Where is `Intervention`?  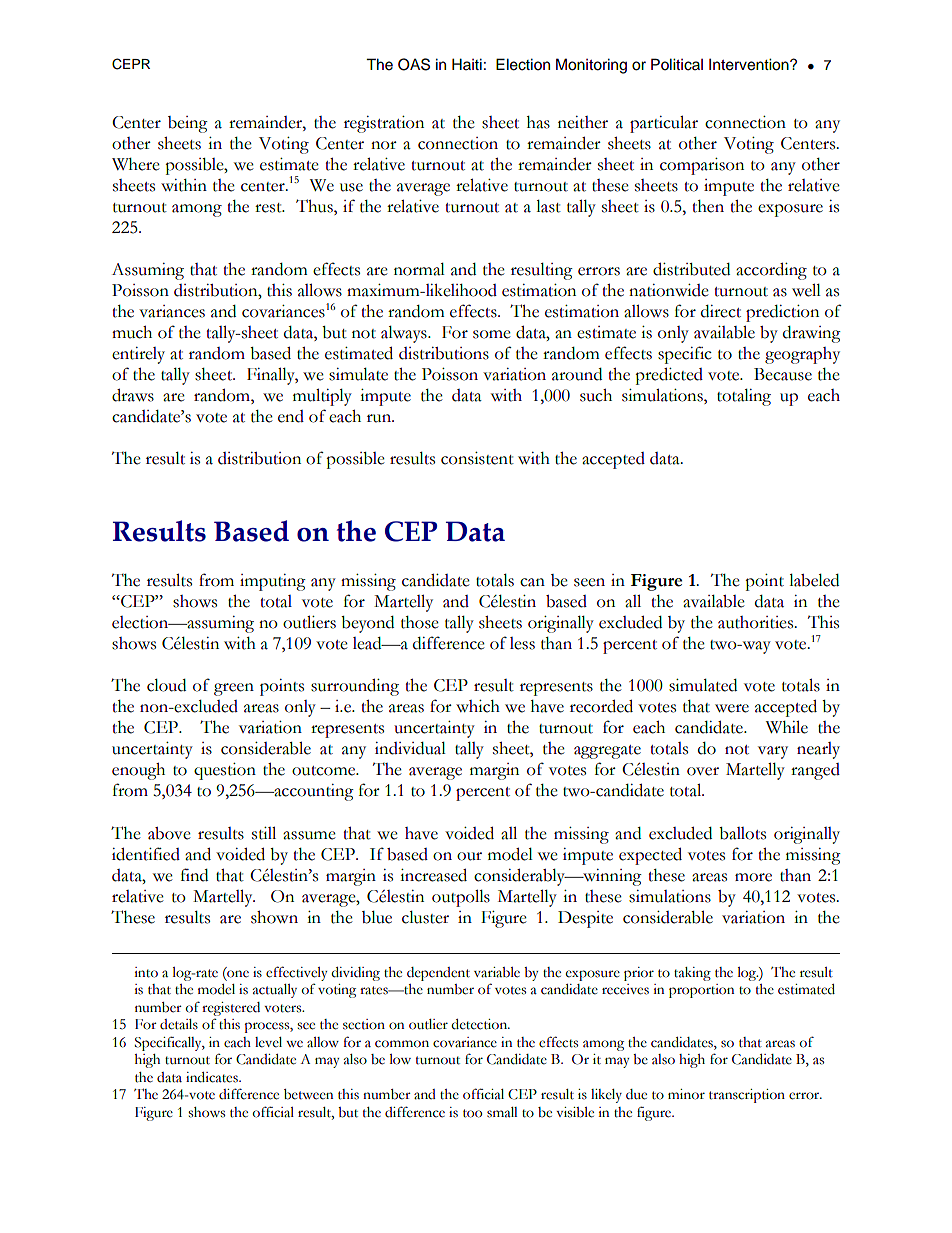
Intervention is located at coordinates (750, 64).
